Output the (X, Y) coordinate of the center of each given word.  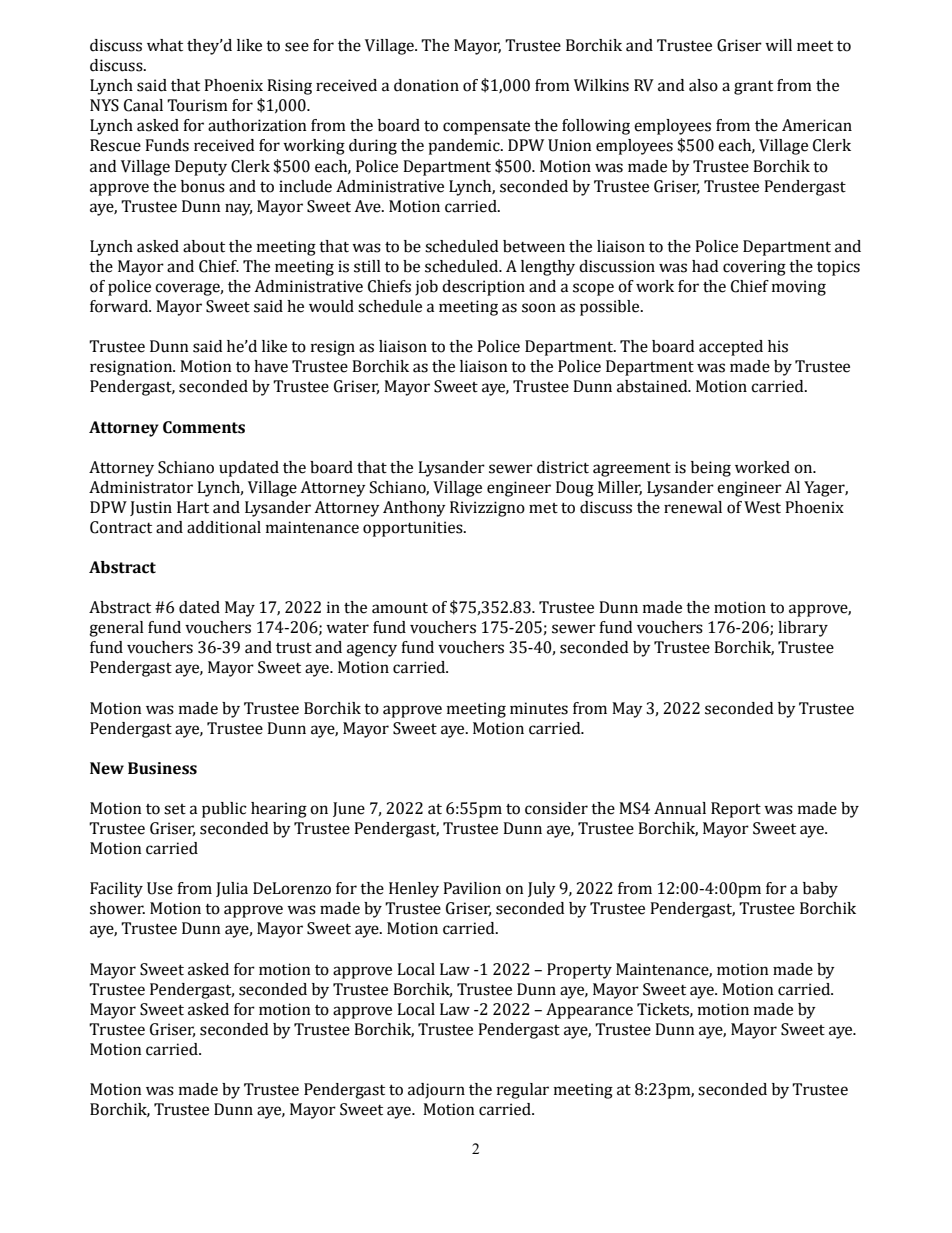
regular (523, 1091)
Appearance (589, 1011)
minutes (539, 708)
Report (736, 810)
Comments (204, 427)
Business (162, 768)
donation (426, 85)
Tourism (197, 105)
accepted (731, 348)
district (563, 467)
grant (753, 88)
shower (117, 908)
